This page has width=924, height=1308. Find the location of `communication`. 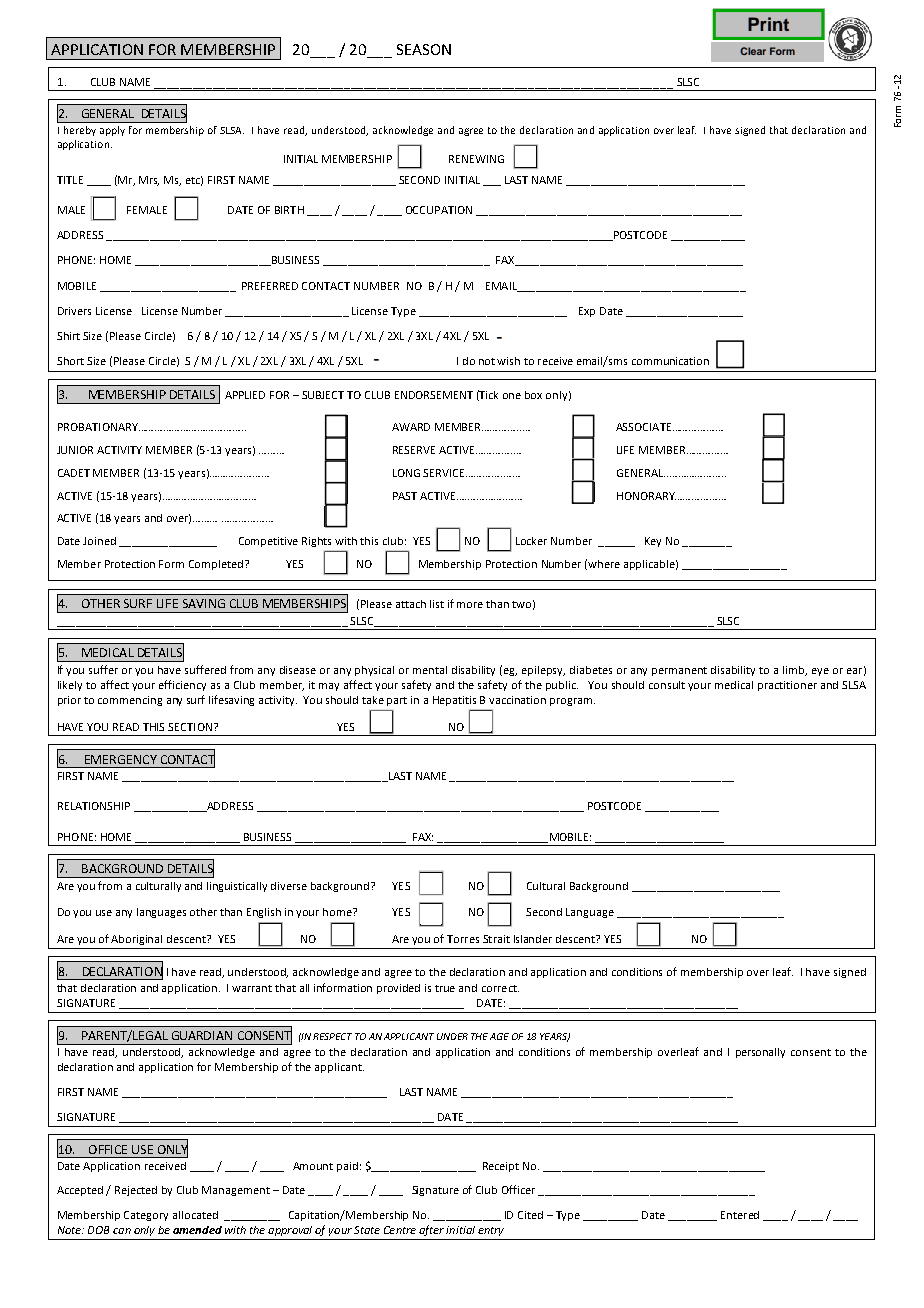

communication is located at coordinates (670, 361).
